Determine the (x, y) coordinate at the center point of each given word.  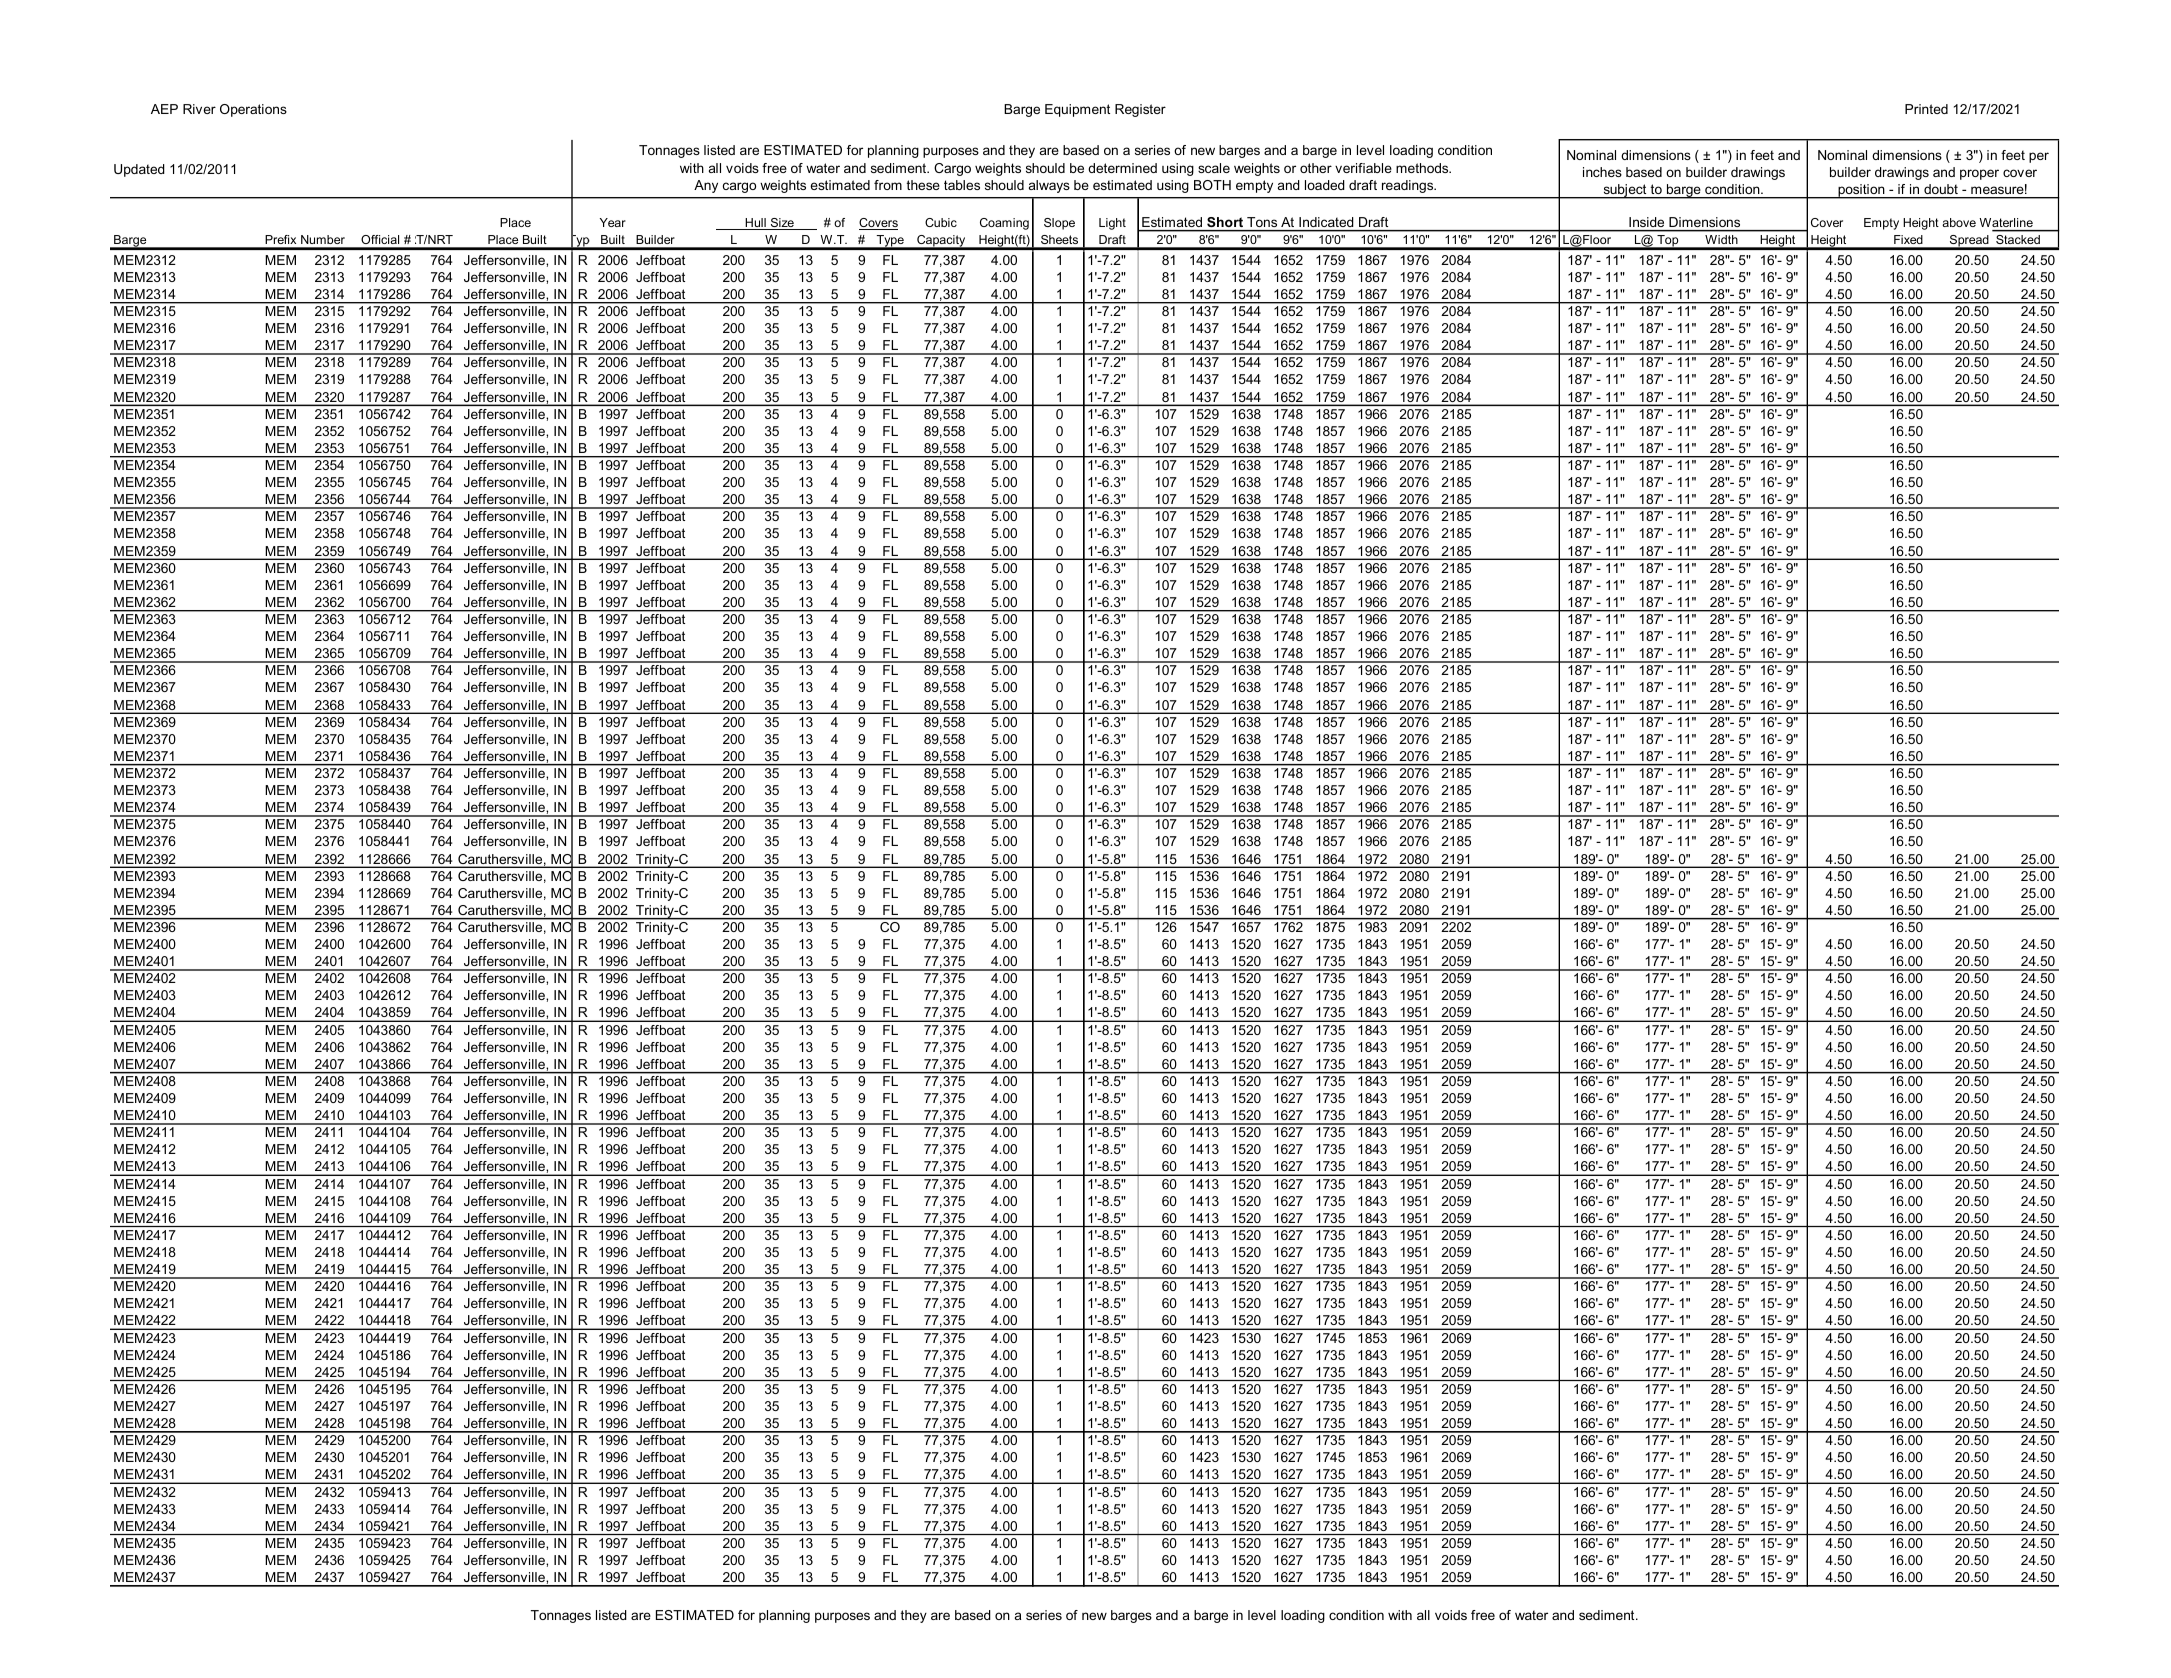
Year (613, 222)
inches (1602, 172)
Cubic (941, 222)
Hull (756, 224)
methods (1423, 168)
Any (706, 186)
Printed (1926, 109)
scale (1214, 168)
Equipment (1077, 110)
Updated (139, 170)
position (1861, 191)
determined (1122, 168)
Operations (253, 110)
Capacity (941, 242)
